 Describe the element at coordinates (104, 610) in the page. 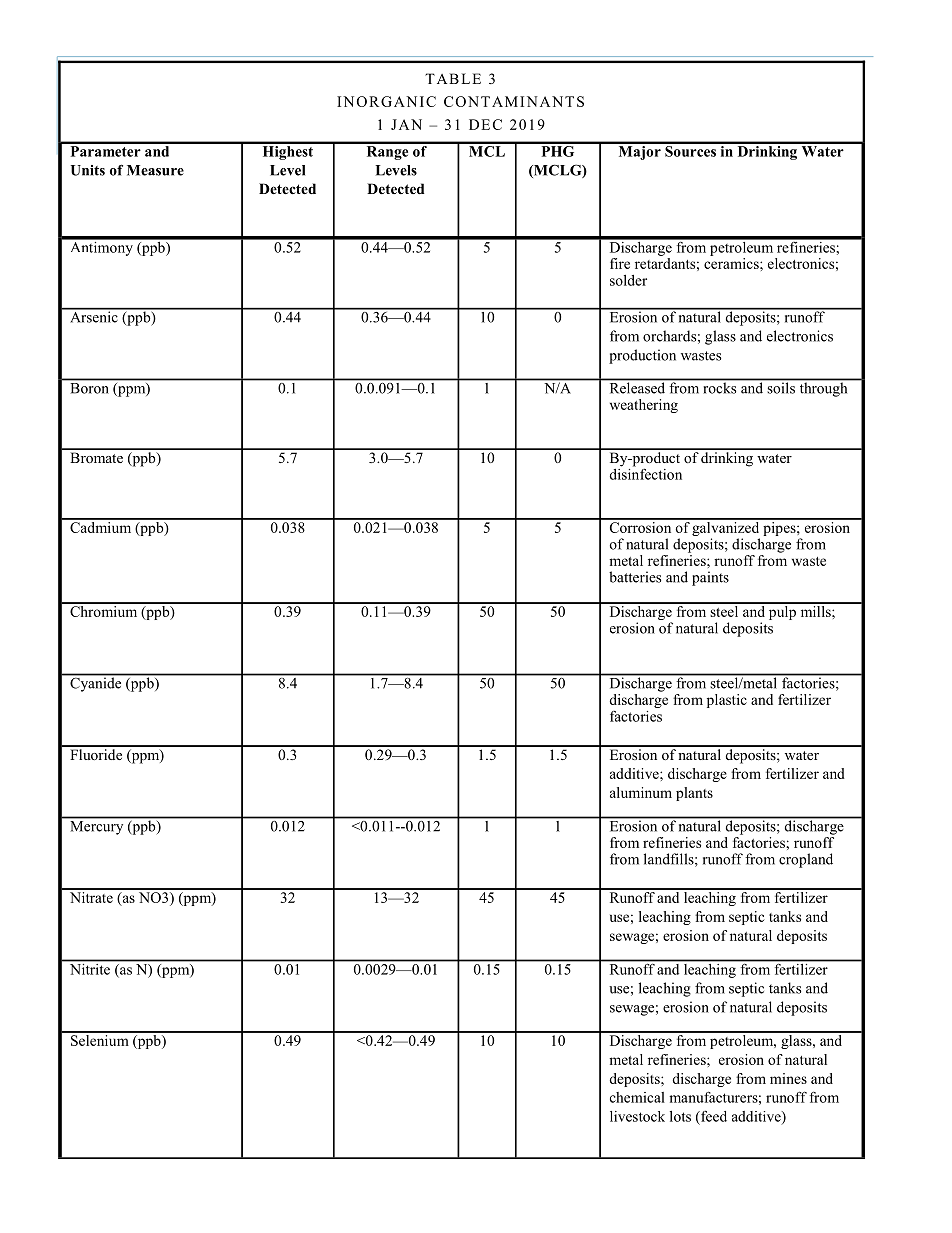

I see `Chromium` at that location.
